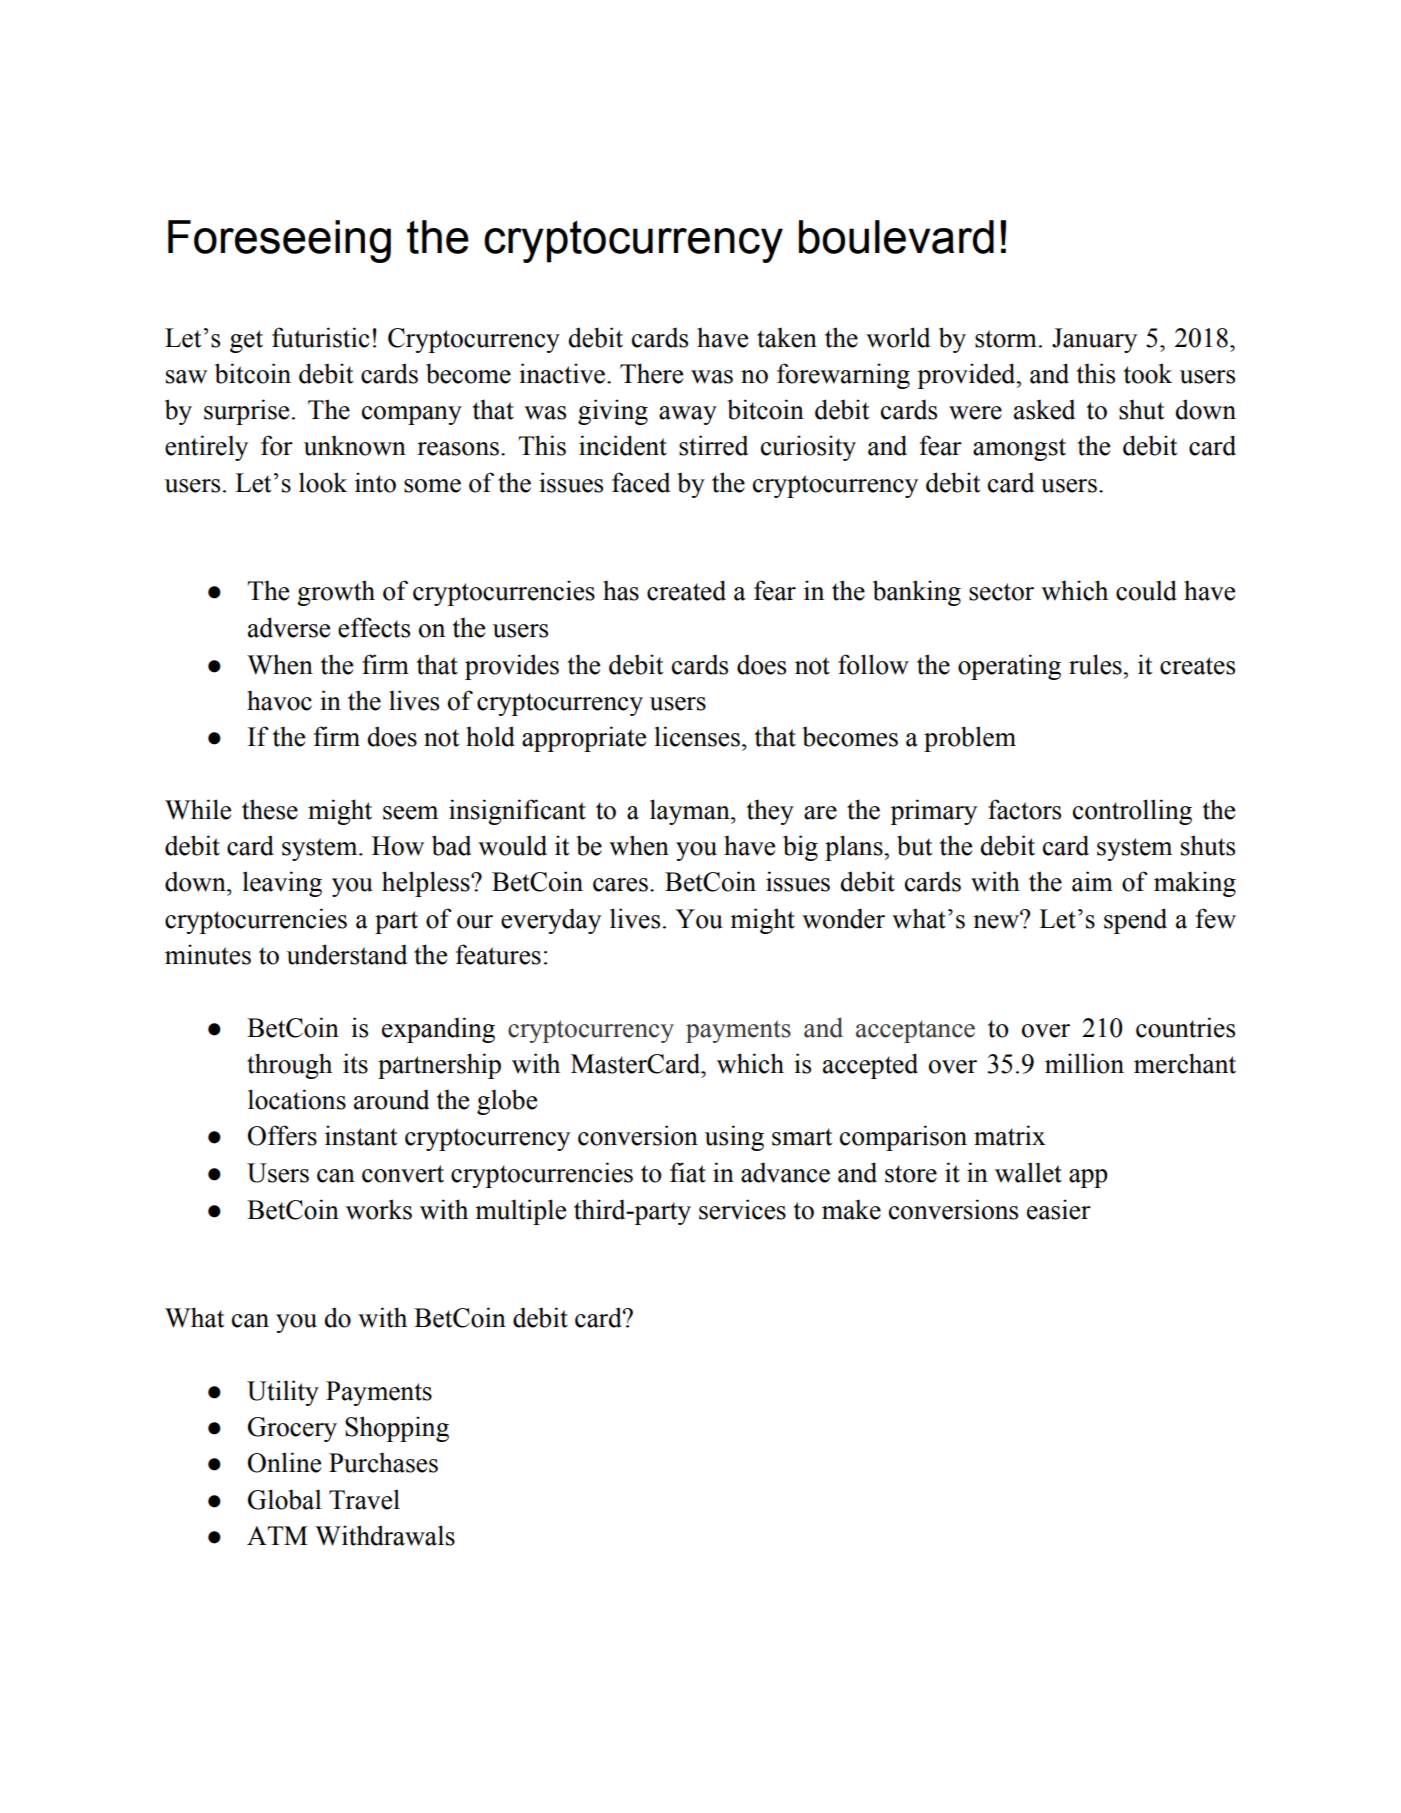 Image resolution: width=1401 pixels, height=1813 pixels. What do you see at coordinates (282, 884) in the document?
I see `leaving` at bounding box center [282, 884].
